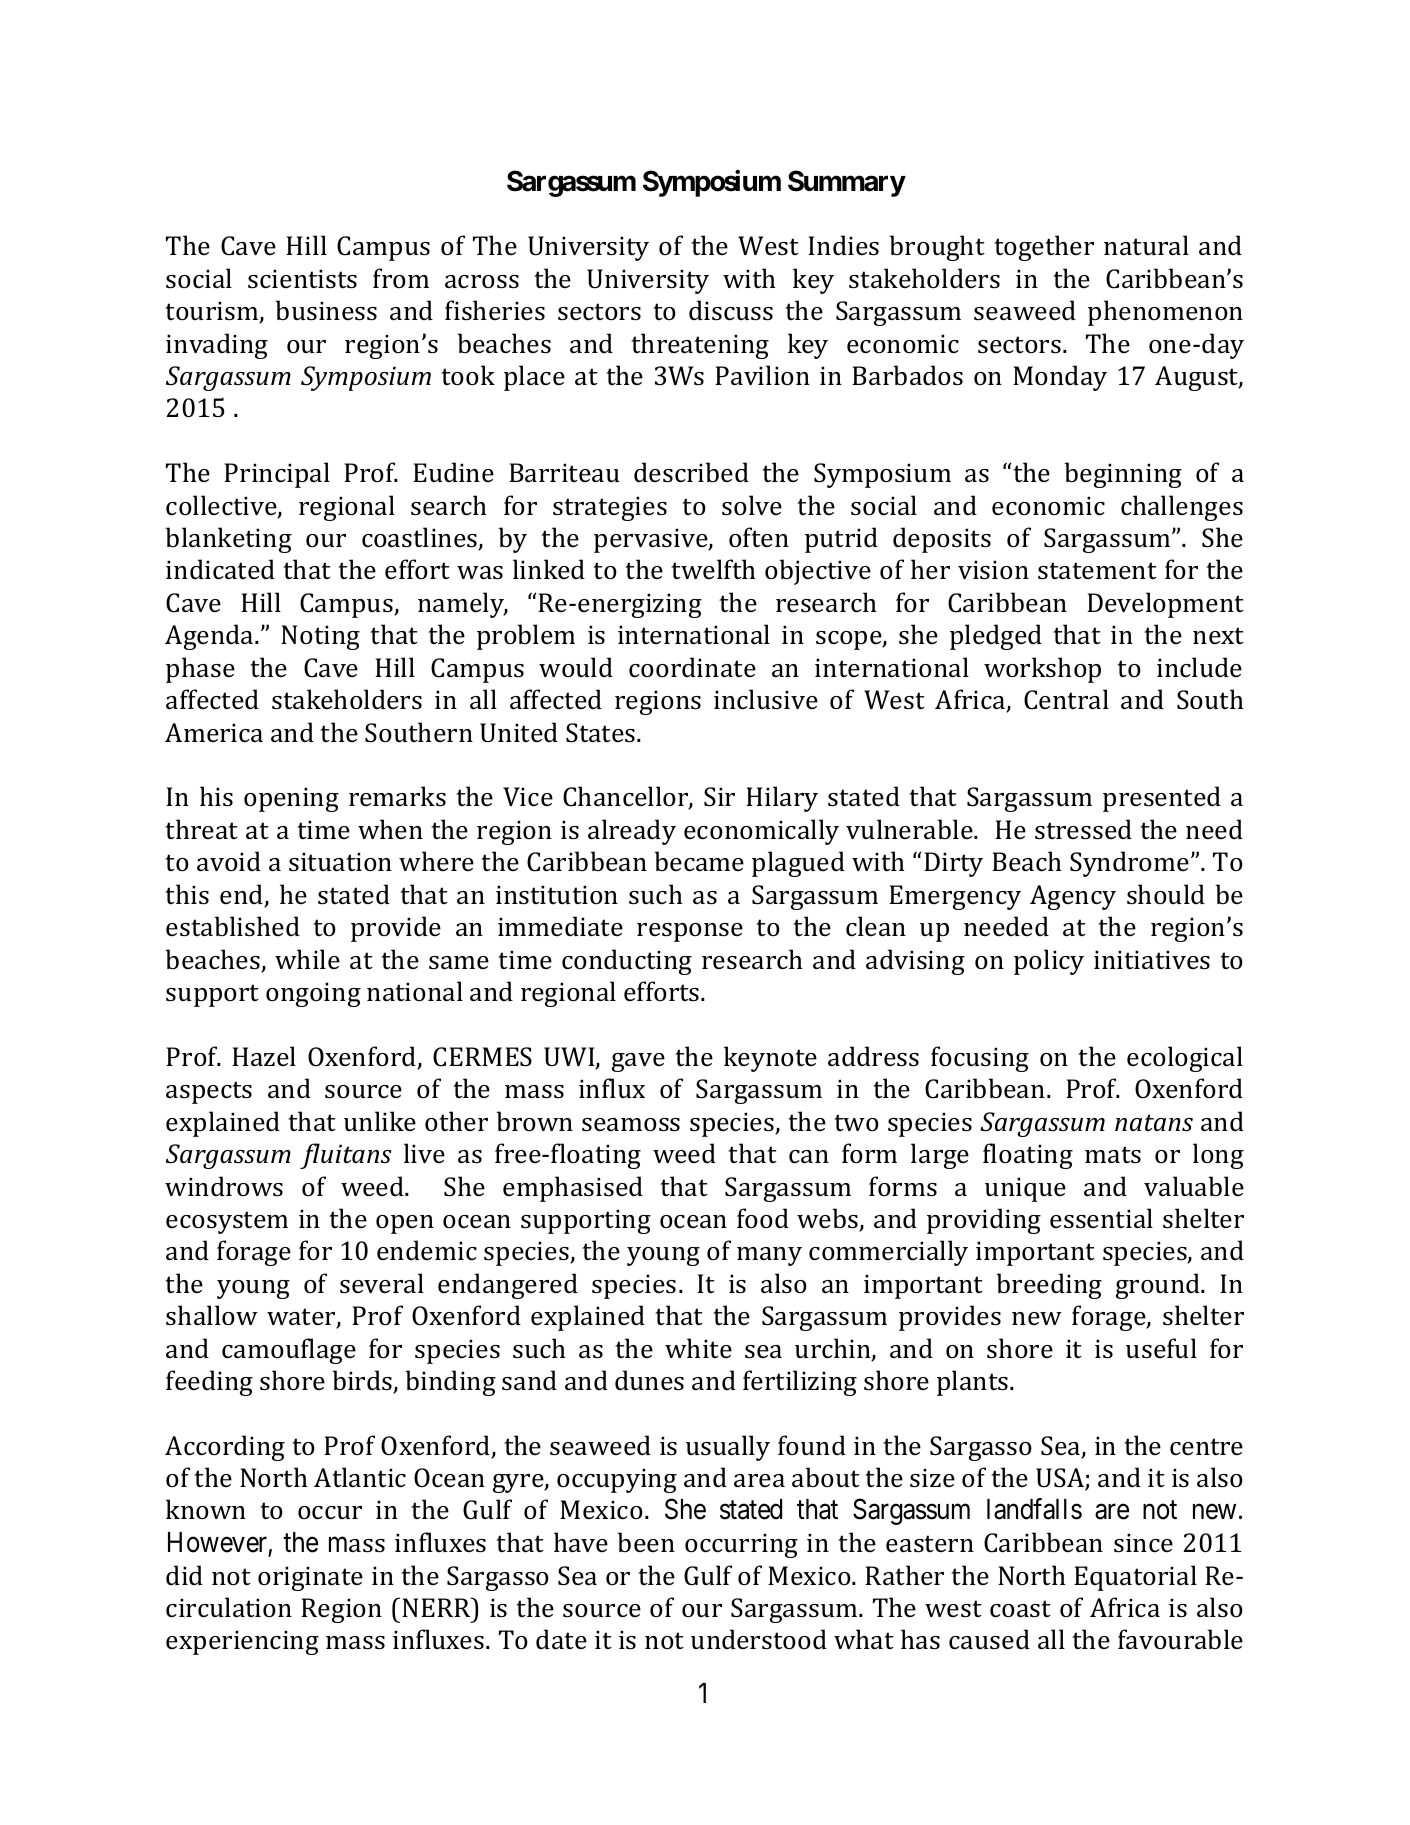  Describe the element at coordinates (690, 932) in the screenshot. I see `response` at that location.
